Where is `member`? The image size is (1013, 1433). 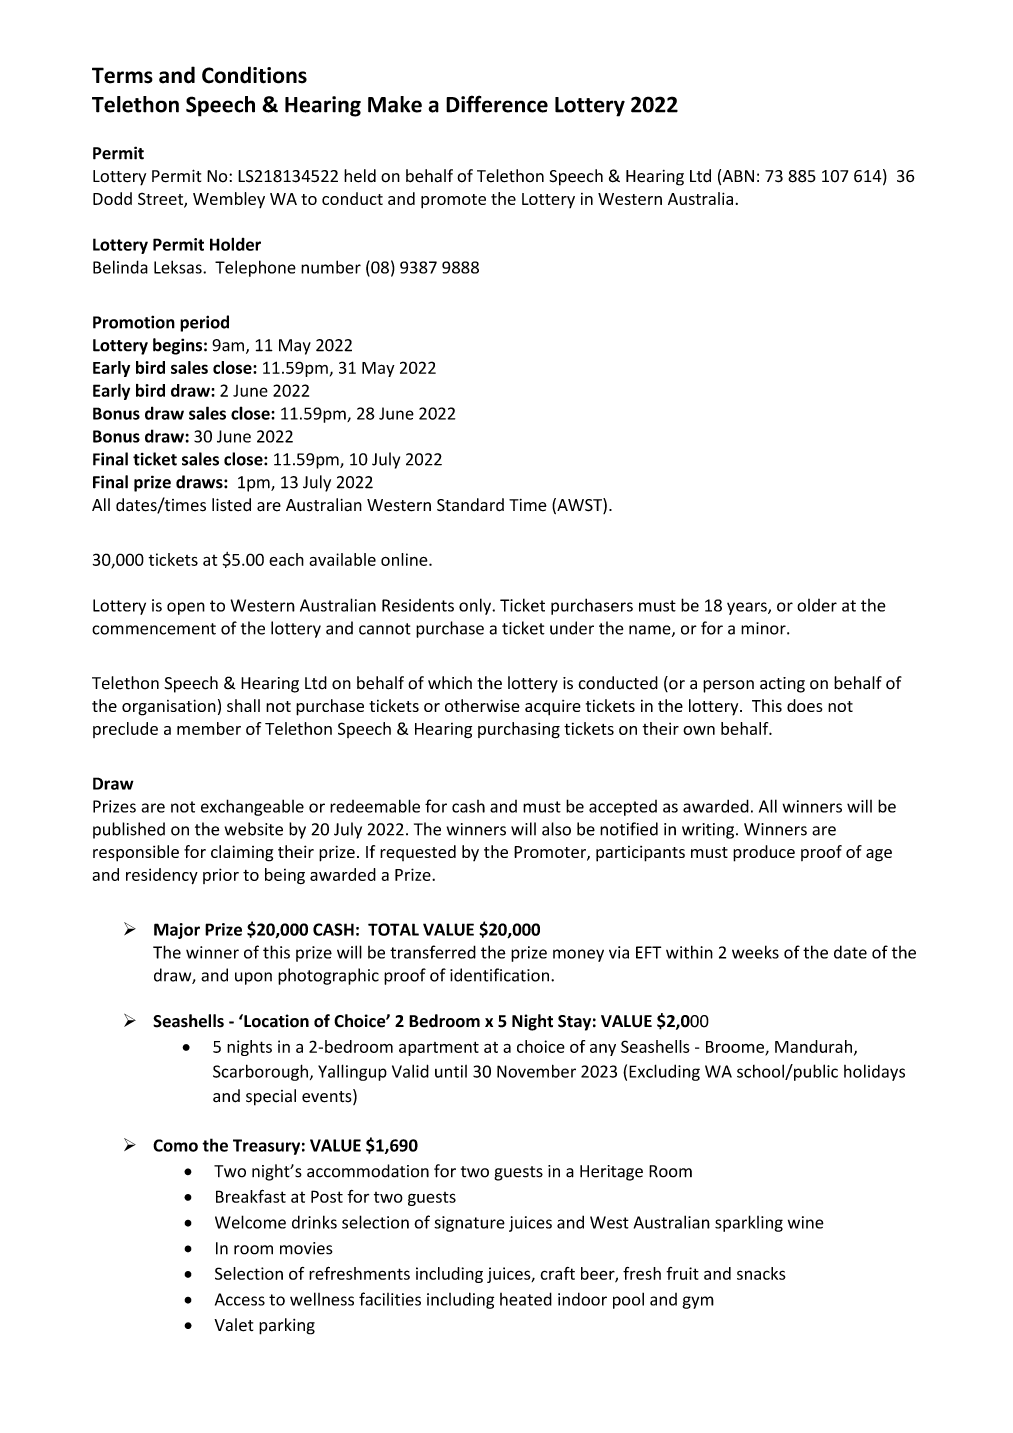 member is located at coordinates (209, 728).
